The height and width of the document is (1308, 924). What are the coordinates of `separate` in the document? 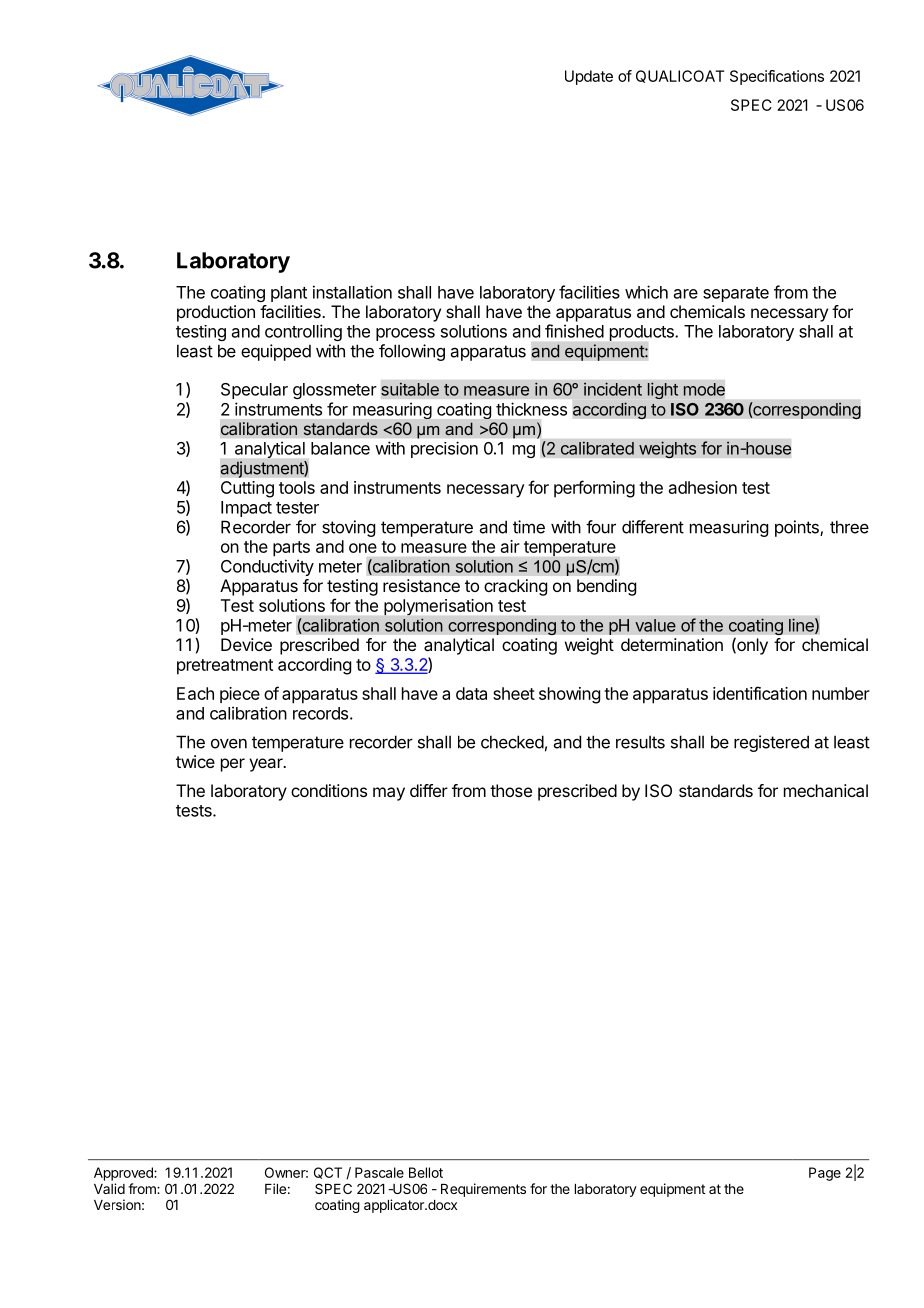 It's located at (736, 294).
